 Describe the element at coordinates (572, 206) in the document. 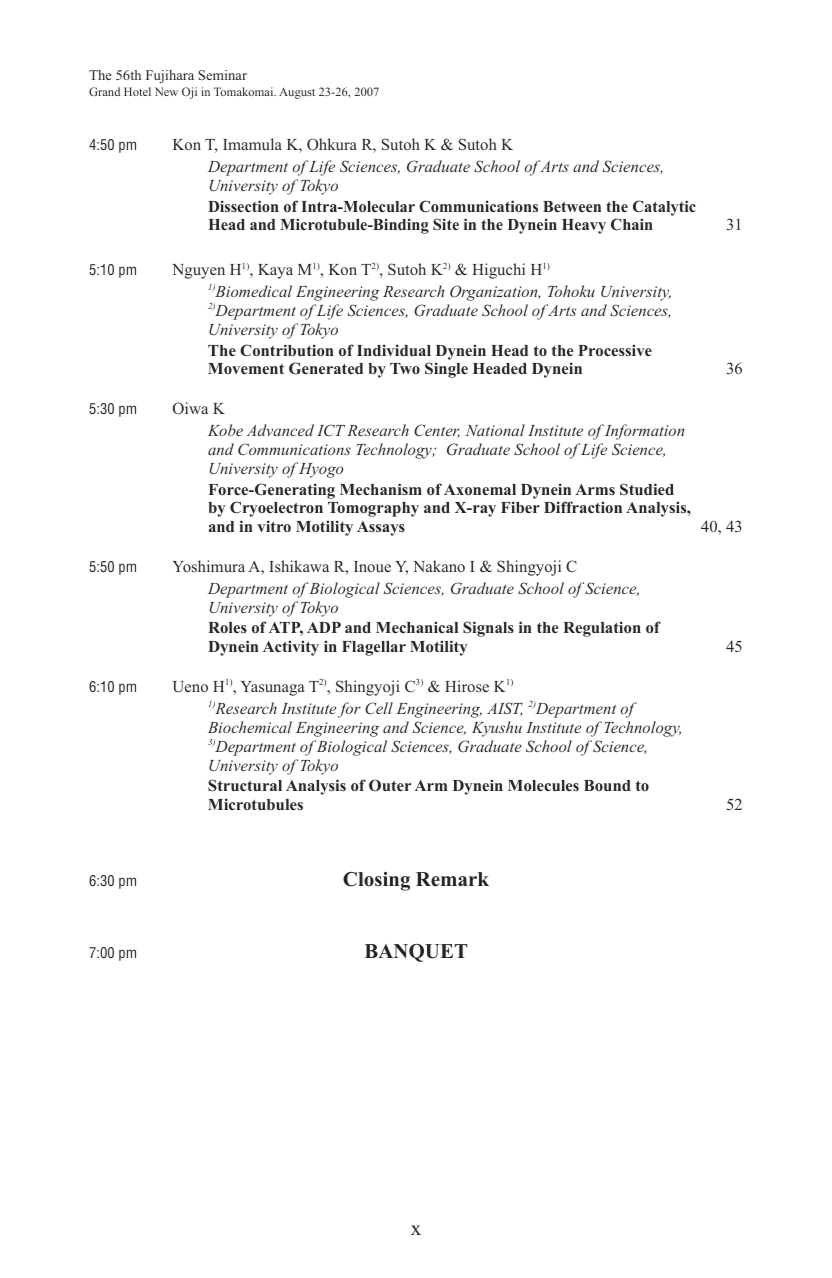

I see `Between` at that location.
